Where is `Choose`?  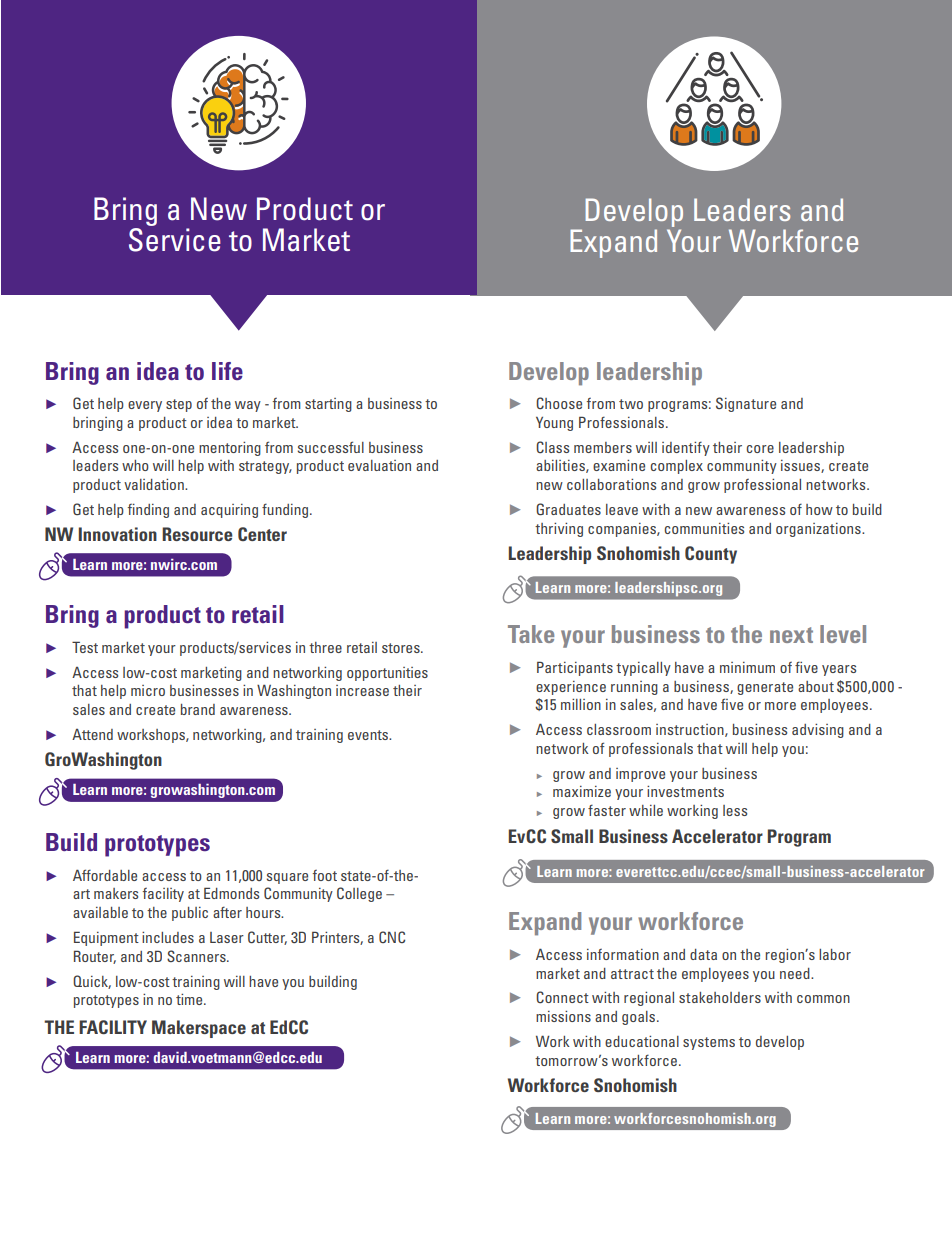 Choose is located at coordinates (559, 403).
